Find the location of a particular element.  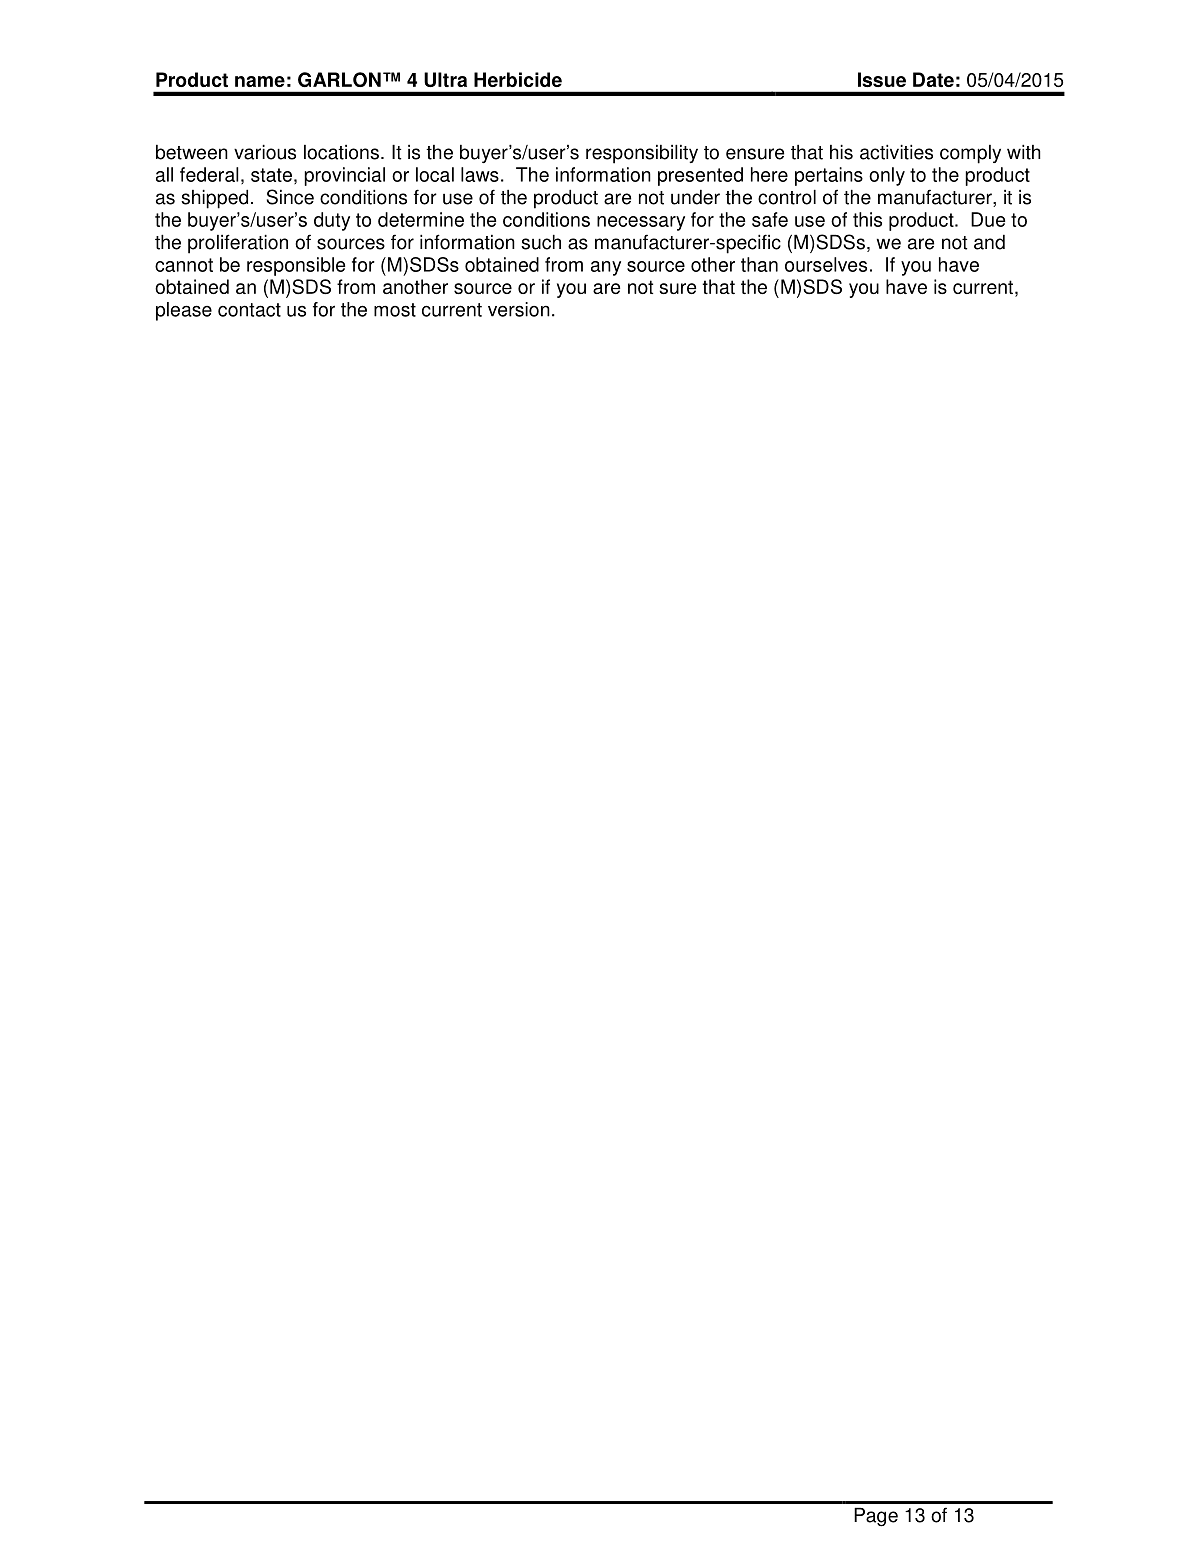

than is located at coordinates (759, 264).
